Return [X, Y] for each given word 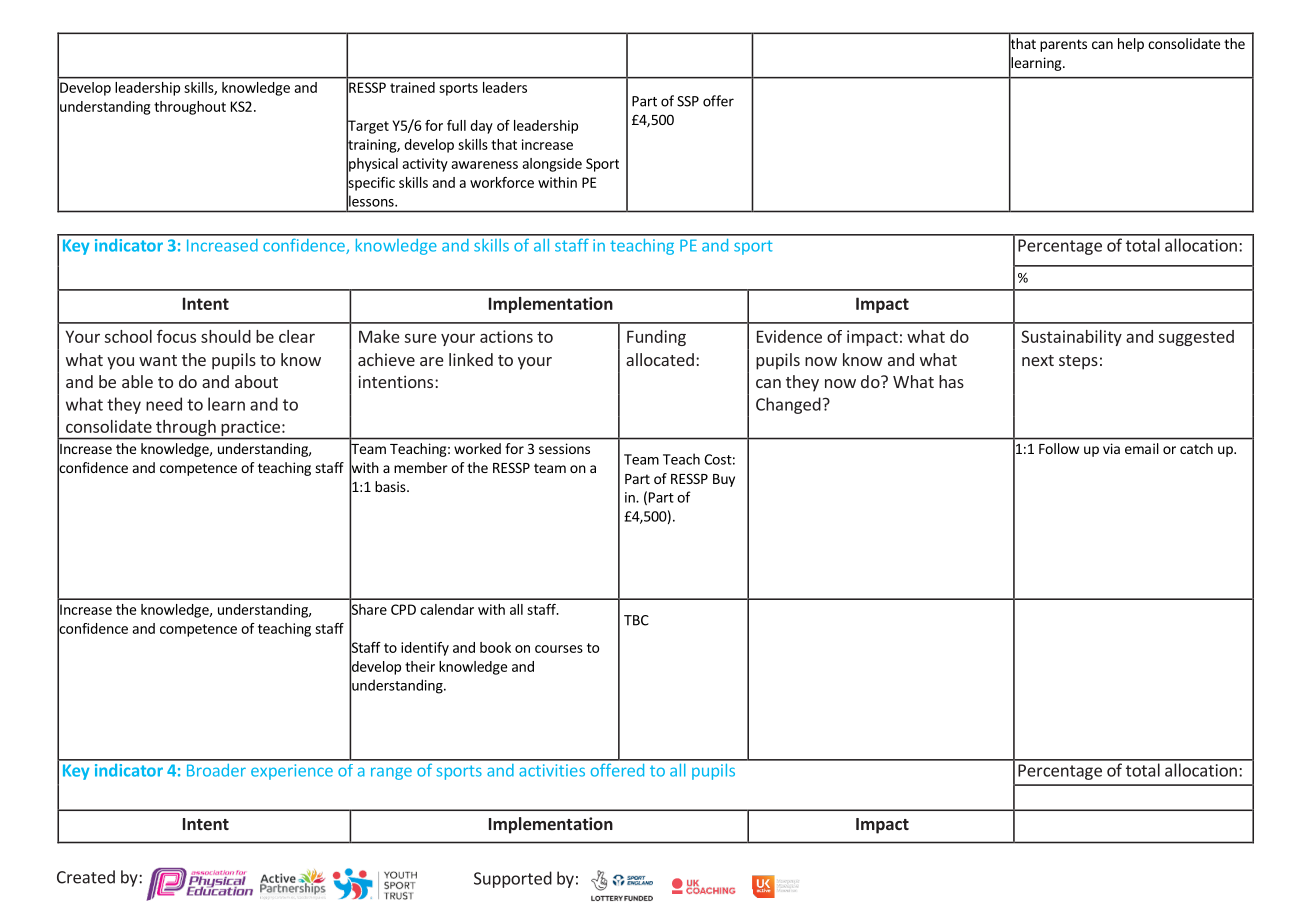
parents [1063, 45]
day [481, 127]
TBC [636, 620]
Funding [656, 338]
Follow [1059, 448]
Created [86, 877]
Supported [513, 879]
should [226, 336]
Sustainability [1071, 338]
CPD [403, 609]
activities [552, 770]
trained [412, 87]
